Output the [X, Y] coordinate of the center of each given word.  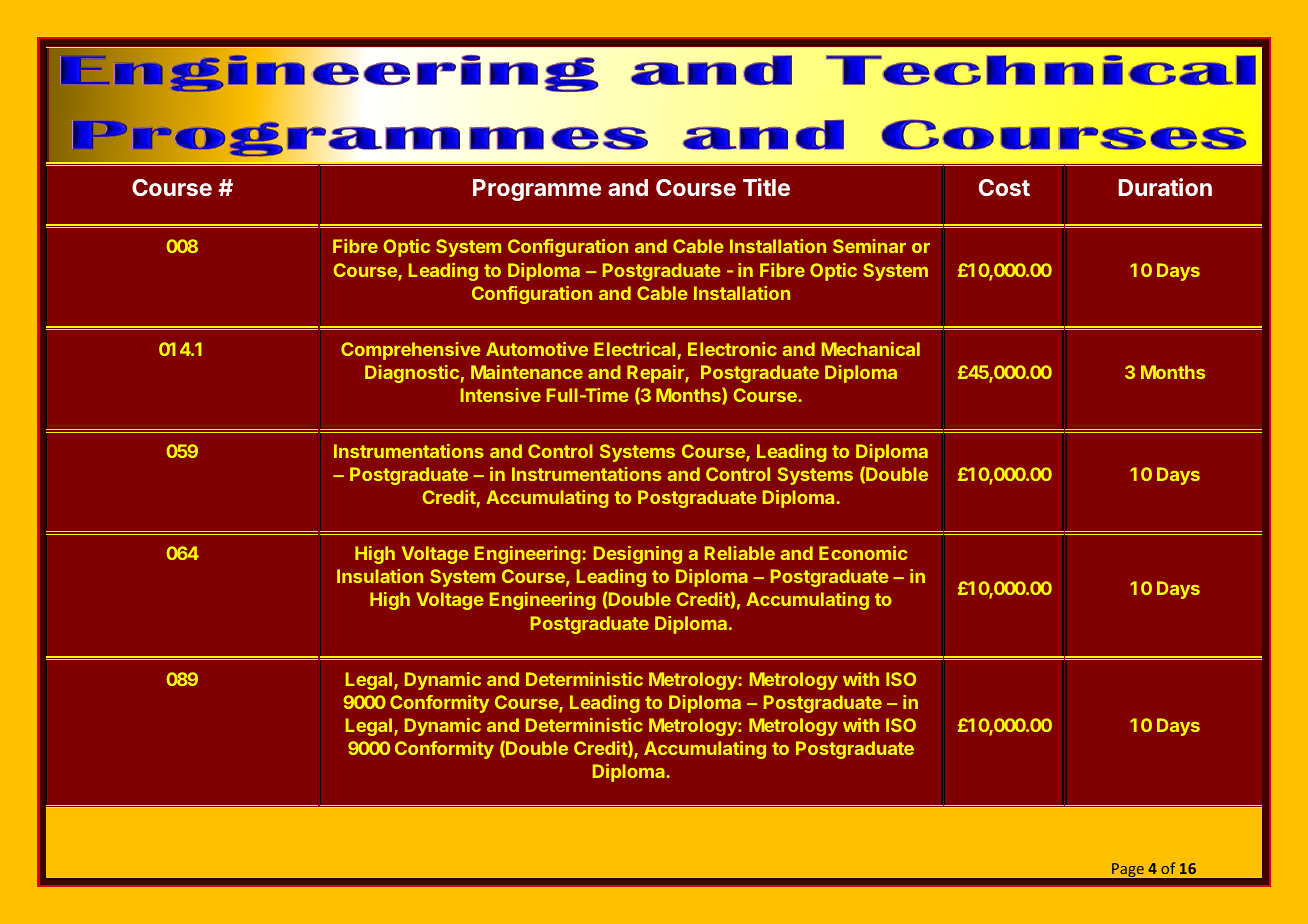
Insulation [380, 576]
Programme [537, 190]
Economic [863, 553]
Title [766, 187]
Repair [656, 374]
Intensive [501, 395]
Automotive [537, 349]
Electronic [732, 349]
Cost [1004, 187]
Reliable [740, 553]
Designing [638, 555]
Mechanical [871, 349]
